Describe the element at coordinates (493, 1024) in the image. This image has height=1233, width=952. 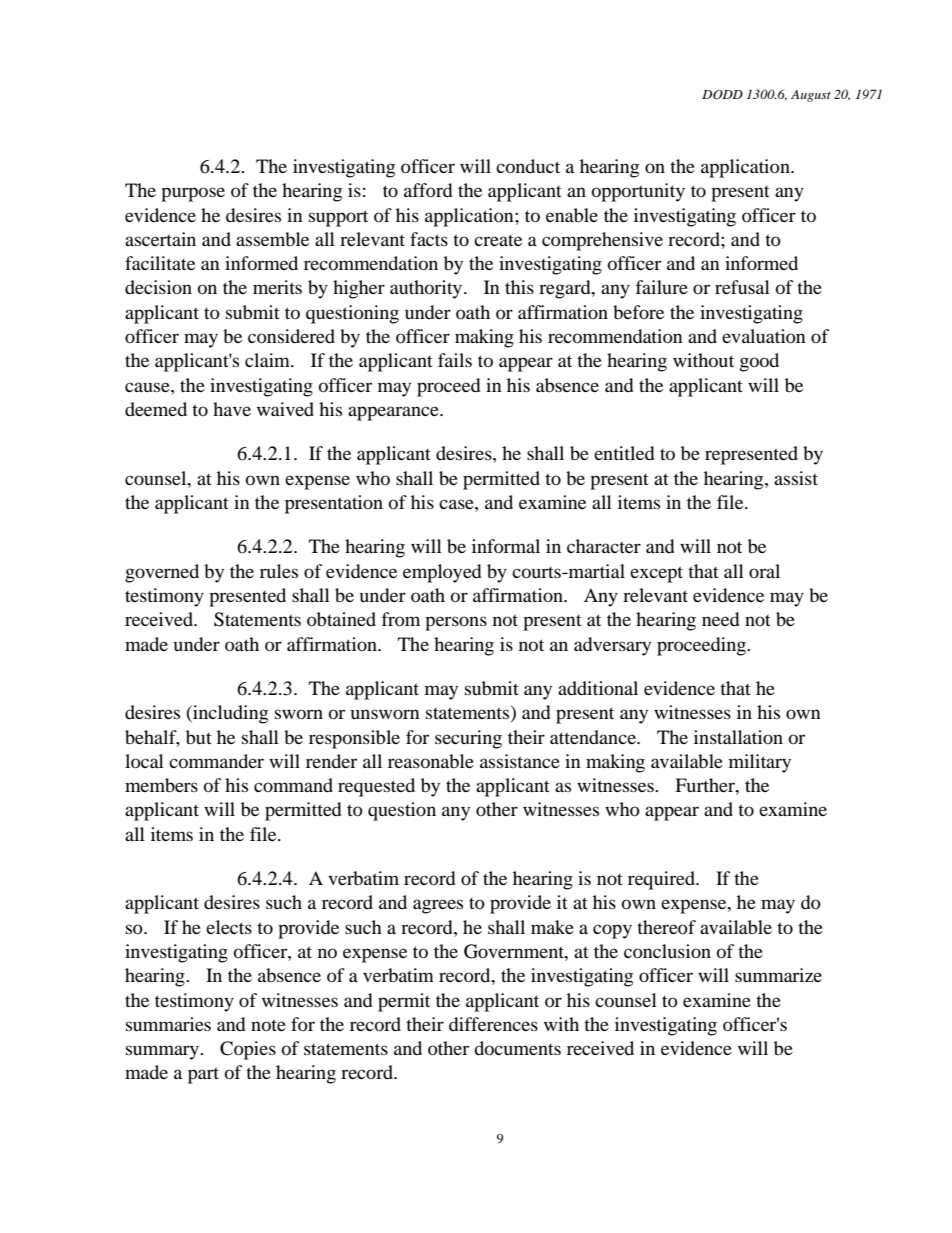
I see `differences` at that location.
